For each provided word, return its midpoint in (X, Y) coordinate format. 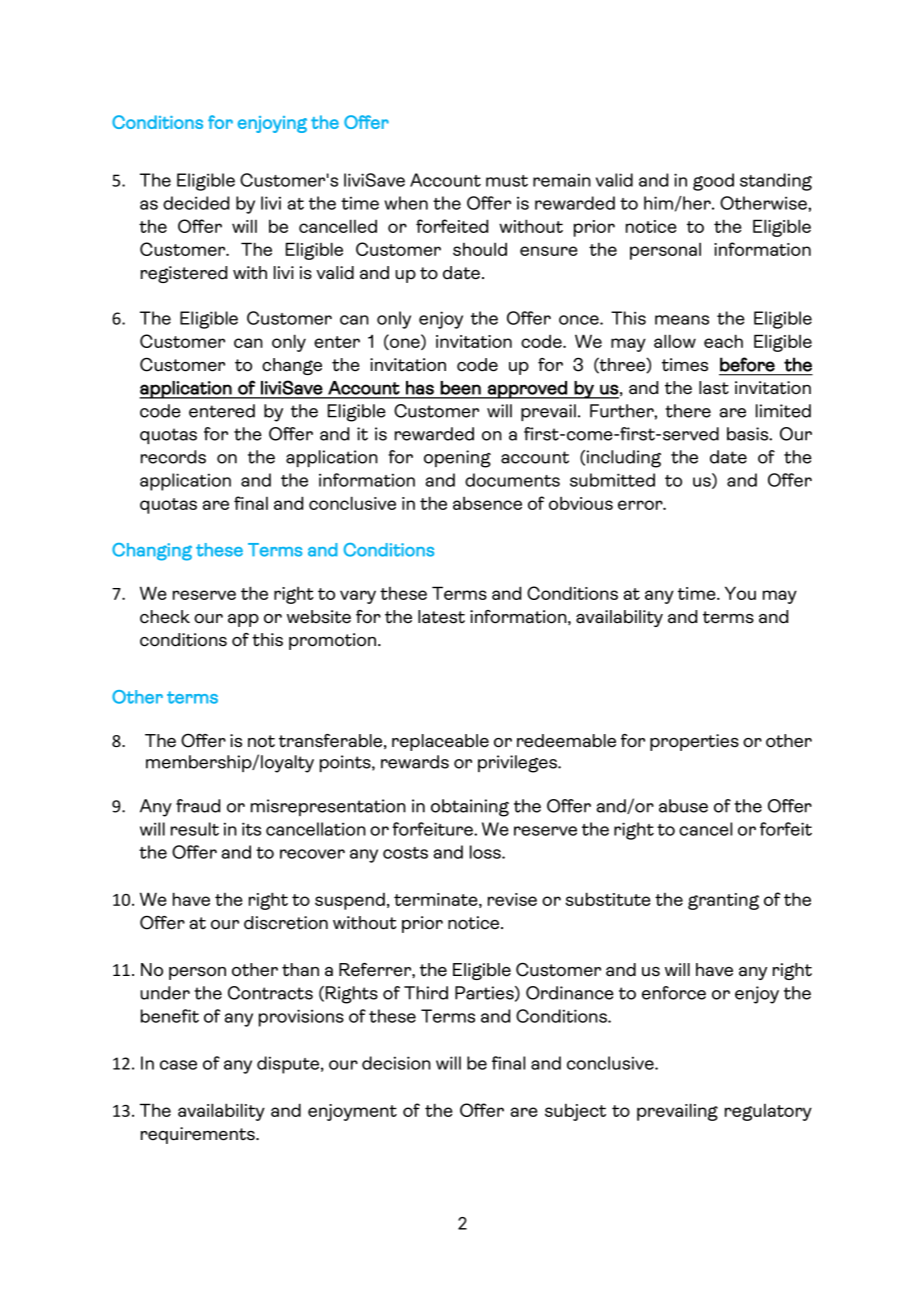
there (688, 411)
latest (441, 617)
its (251, 829)
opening (457, 459)
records (173, 457)
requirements (199, 1135)
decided (196, 203)
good (713, 182)
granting (723, 901)
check (165, 617)
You (740, 593)
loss (486, 852)
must (507, 181)
